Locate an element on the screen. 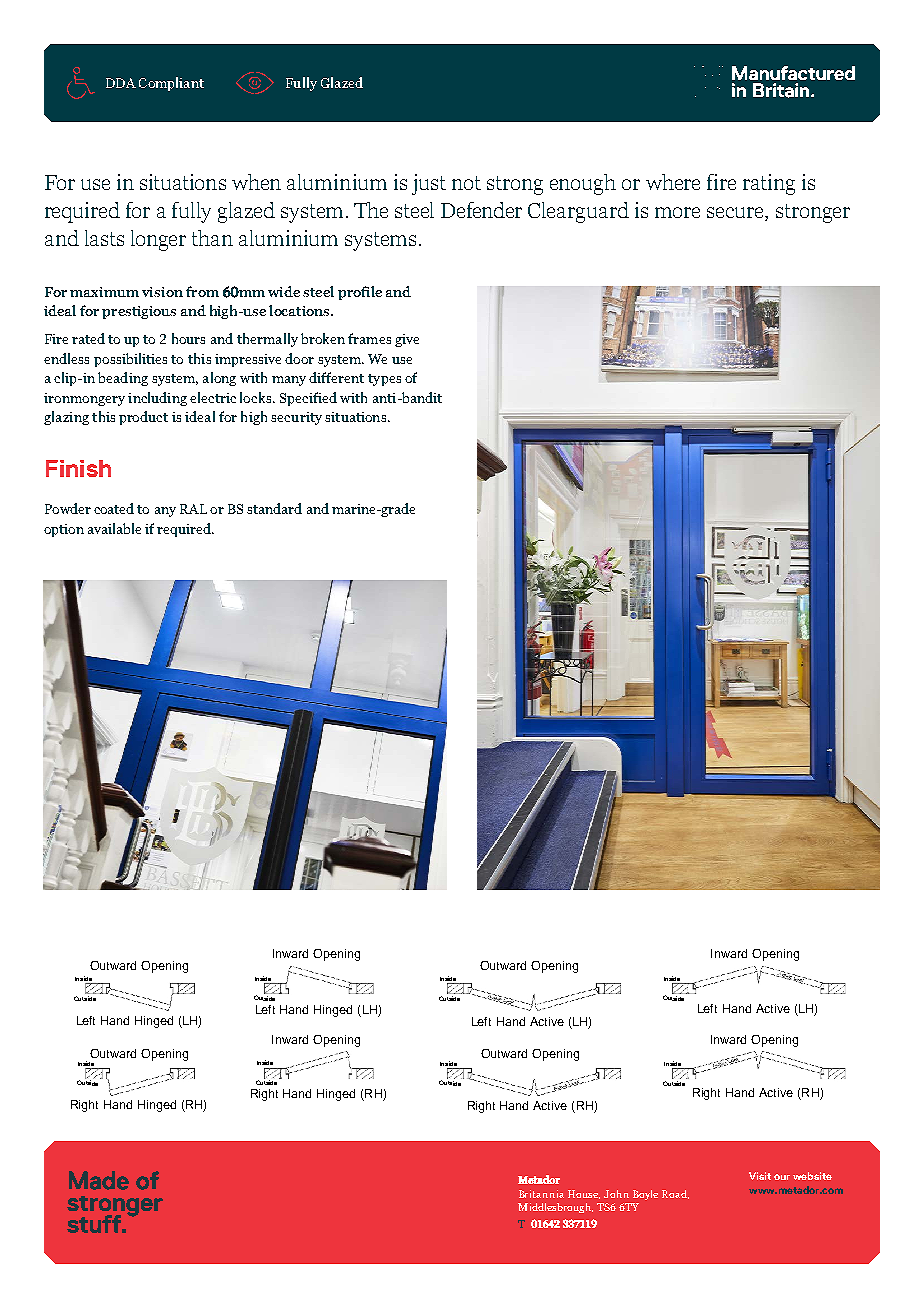 The width and height of the screenshot is (924, 1308). Middlesbrough is located at coordinates (555, 1208).
